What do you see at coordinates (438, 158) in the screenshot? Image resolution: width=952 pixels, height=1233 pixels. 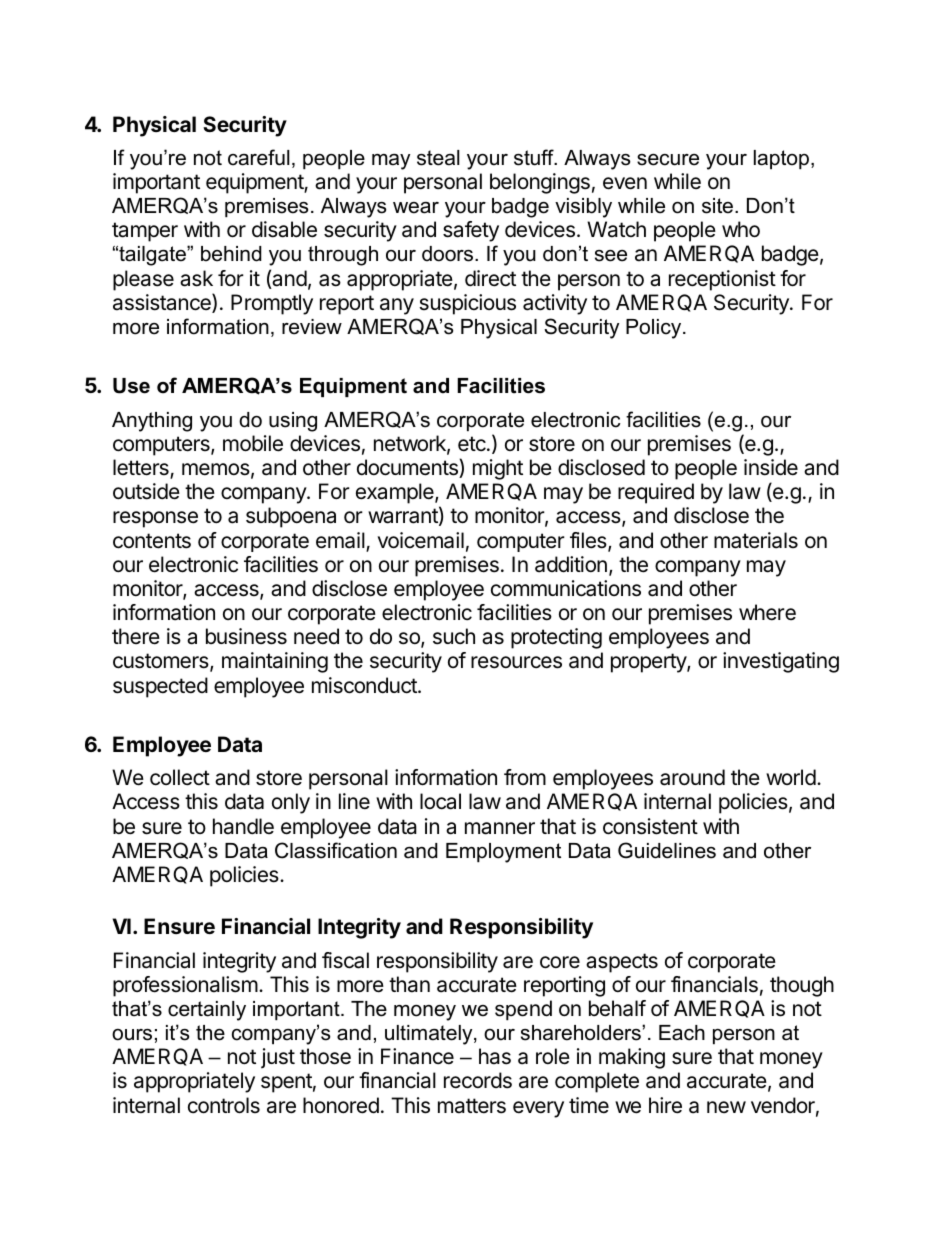 I see `steal` at bounding box center [438, 158].
